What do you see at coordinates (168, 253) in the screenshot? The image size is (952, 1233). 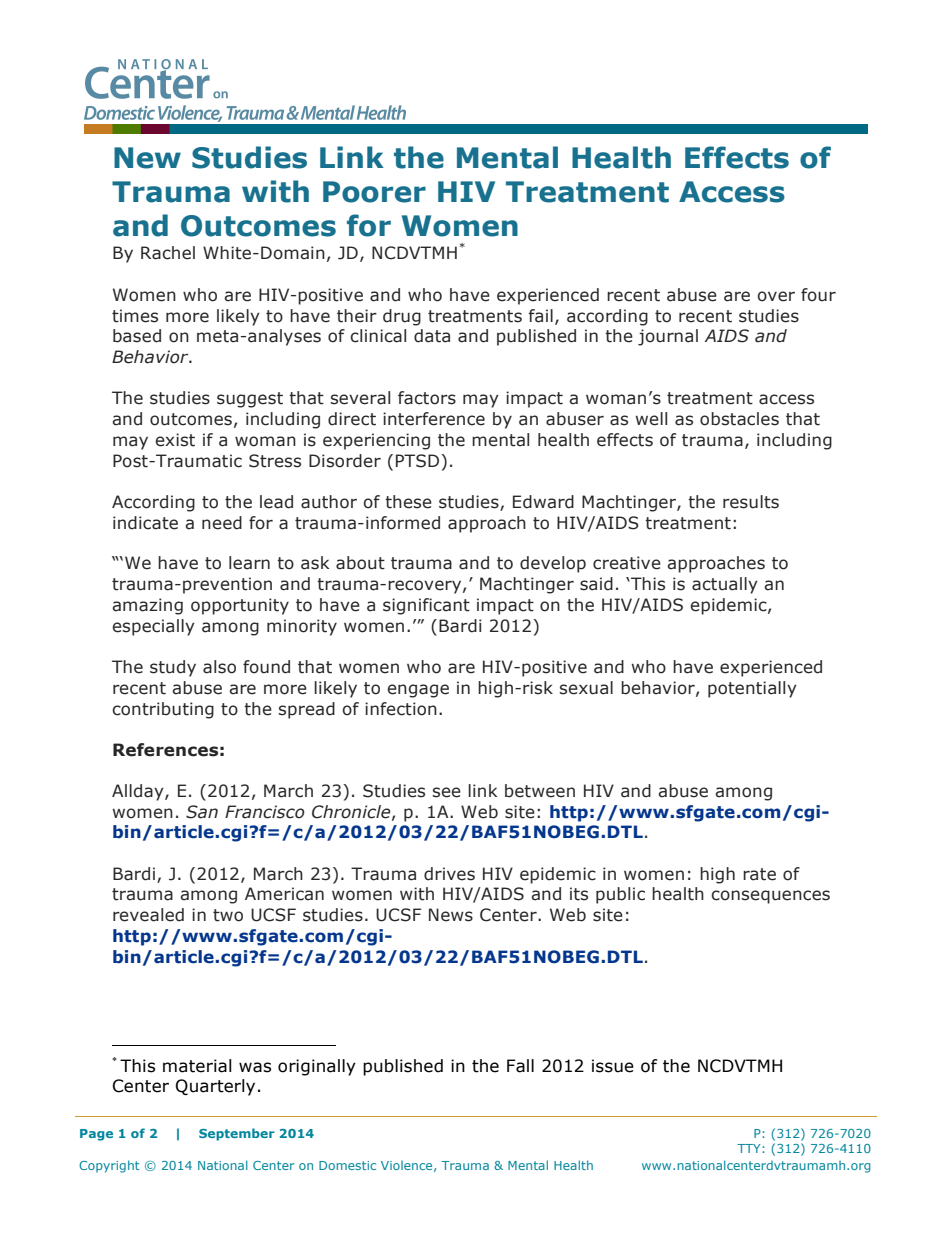 I see `Rachel` at bounding box center [168, 253].
